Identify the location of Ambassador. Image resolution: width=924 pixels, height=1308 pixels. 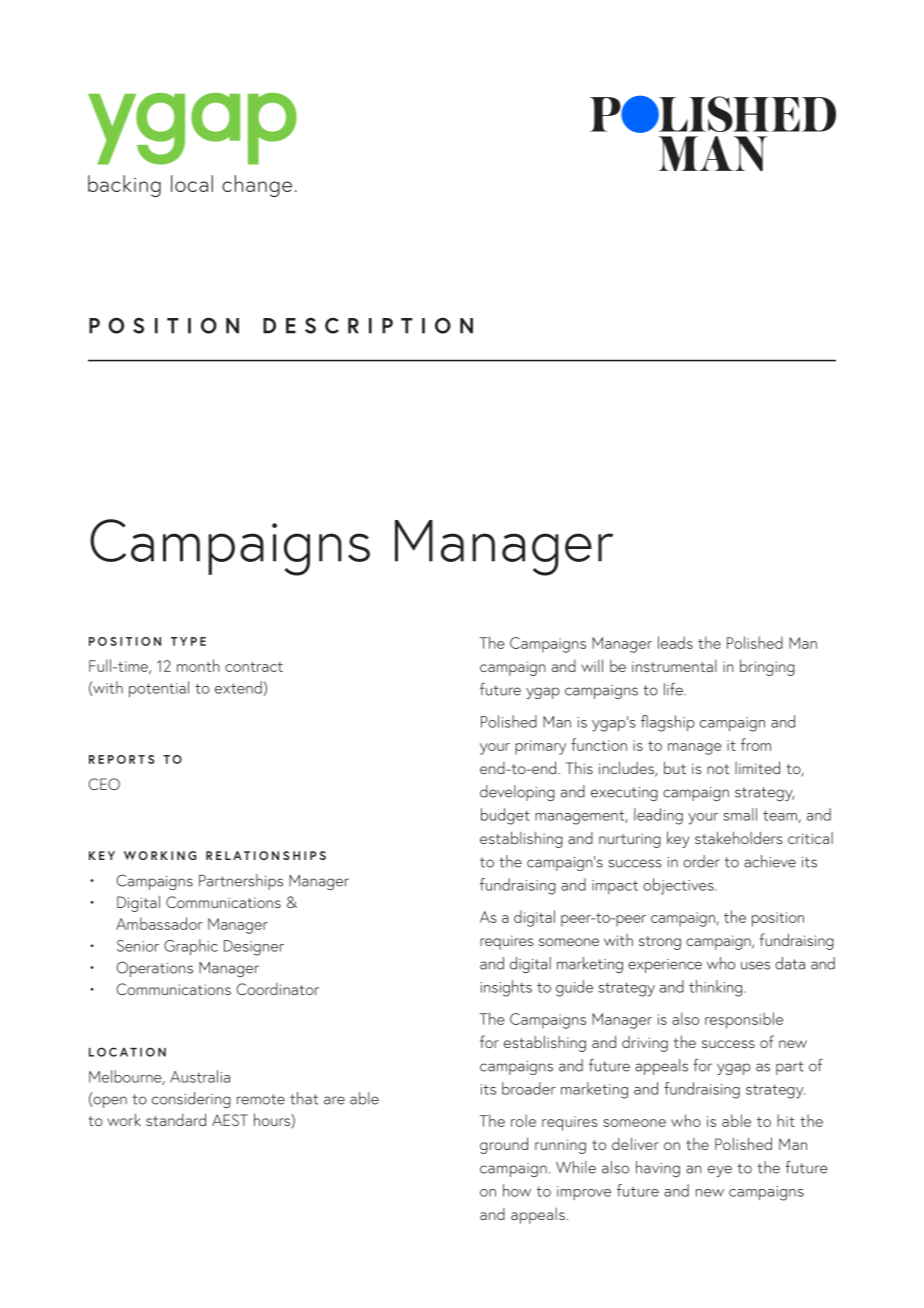
(159, 923).
